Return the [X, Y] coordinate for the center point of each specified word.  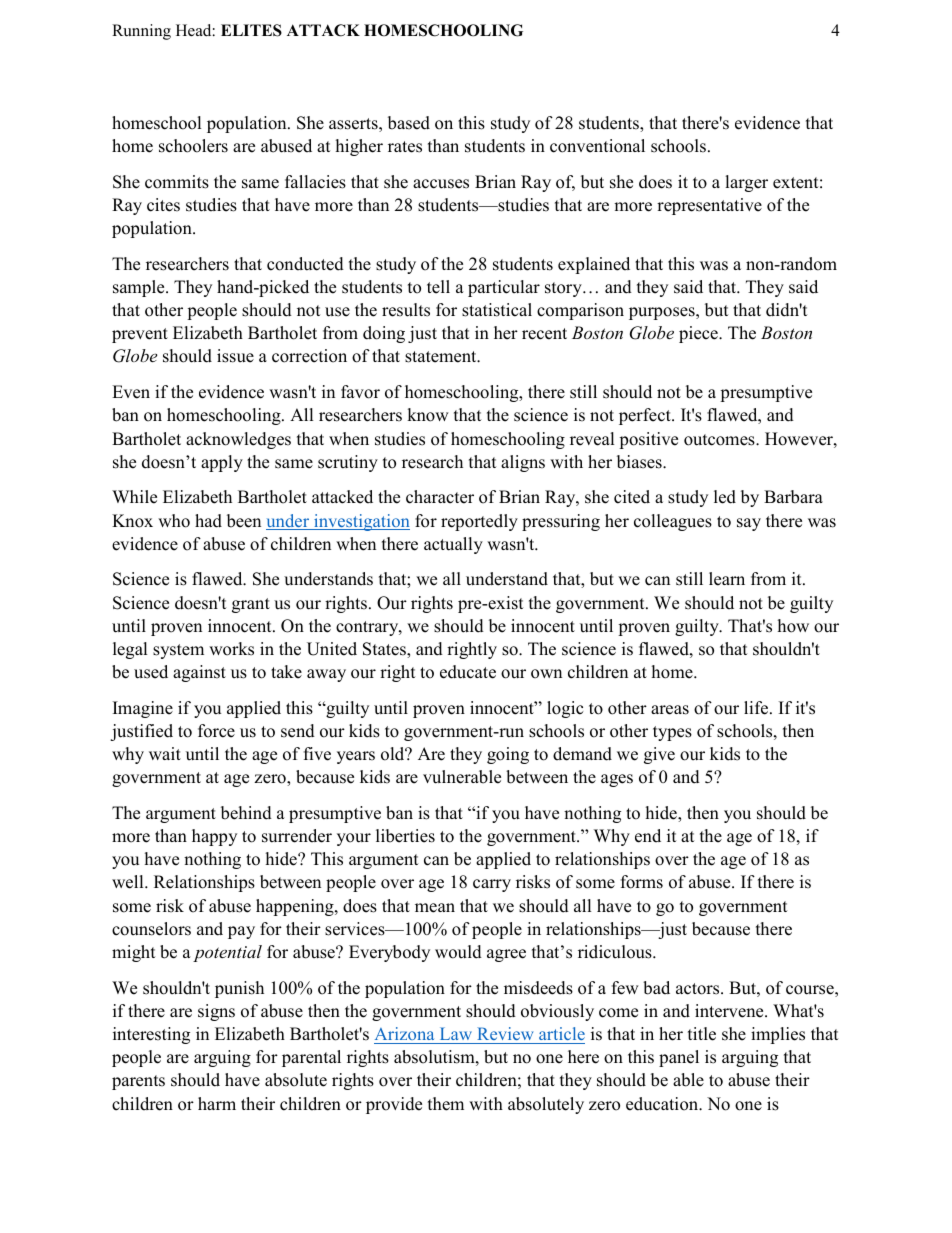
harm [217, 1103]
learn [727, 579]
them [446, 1104]
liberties [405, 836]
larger [746, 183]
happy [214, 837]
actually [453, 545]
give [659, 755]
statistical [497, 310]
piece [699, 334]
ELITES [251, 30]
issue [235, 356]
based [409, 123]
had [208, 521]
